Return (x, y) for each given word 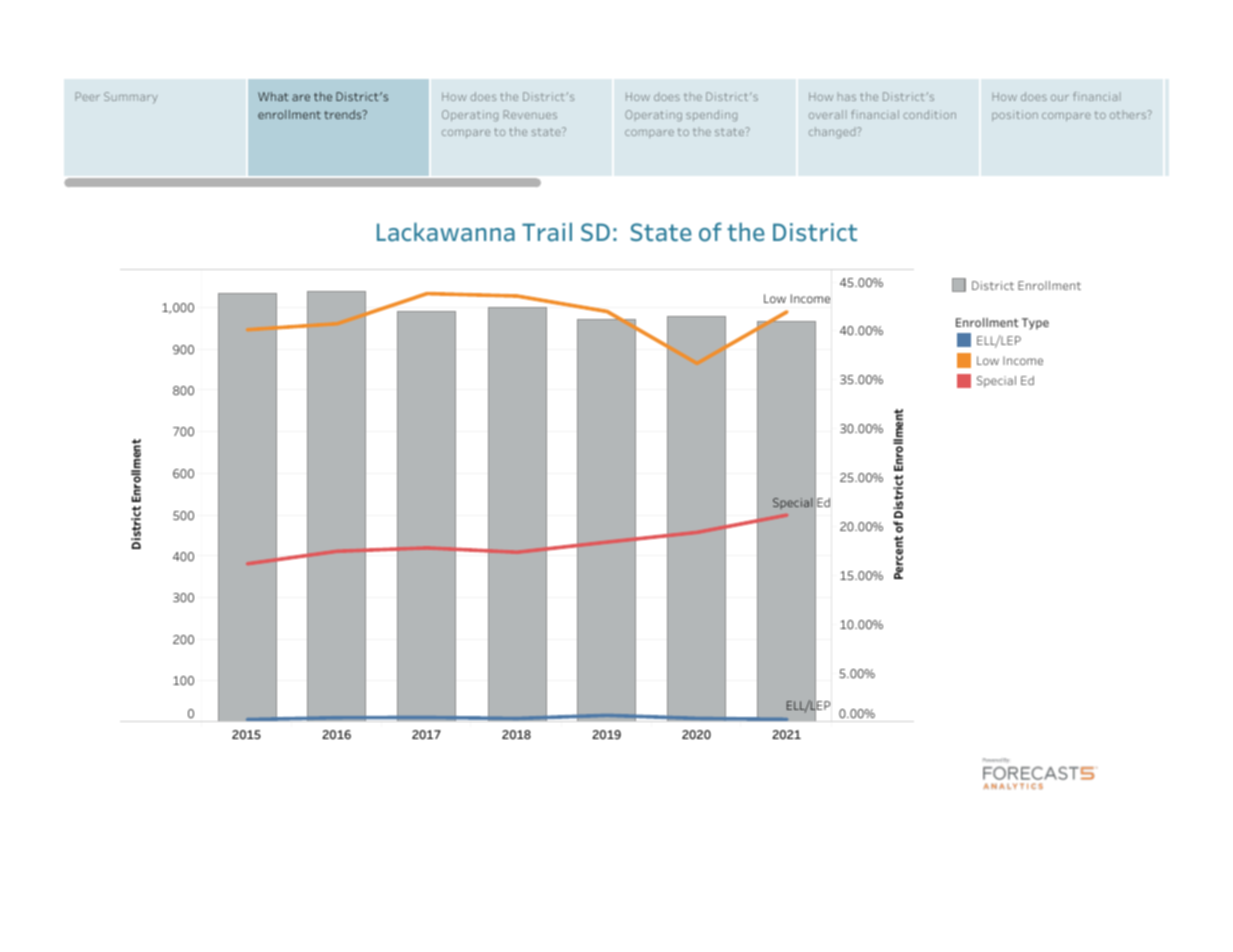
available (488, 486)
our (1060, 97)
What (273, 96)
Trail (547, 232)
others (1129, 114)
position (1015, 115)
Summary (131, 98)
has (847, 98)
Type (1035, 324)
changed (833, 132)
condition (929, 114)
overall (828, 114)
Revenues (530, 114)
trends (344, 114)
